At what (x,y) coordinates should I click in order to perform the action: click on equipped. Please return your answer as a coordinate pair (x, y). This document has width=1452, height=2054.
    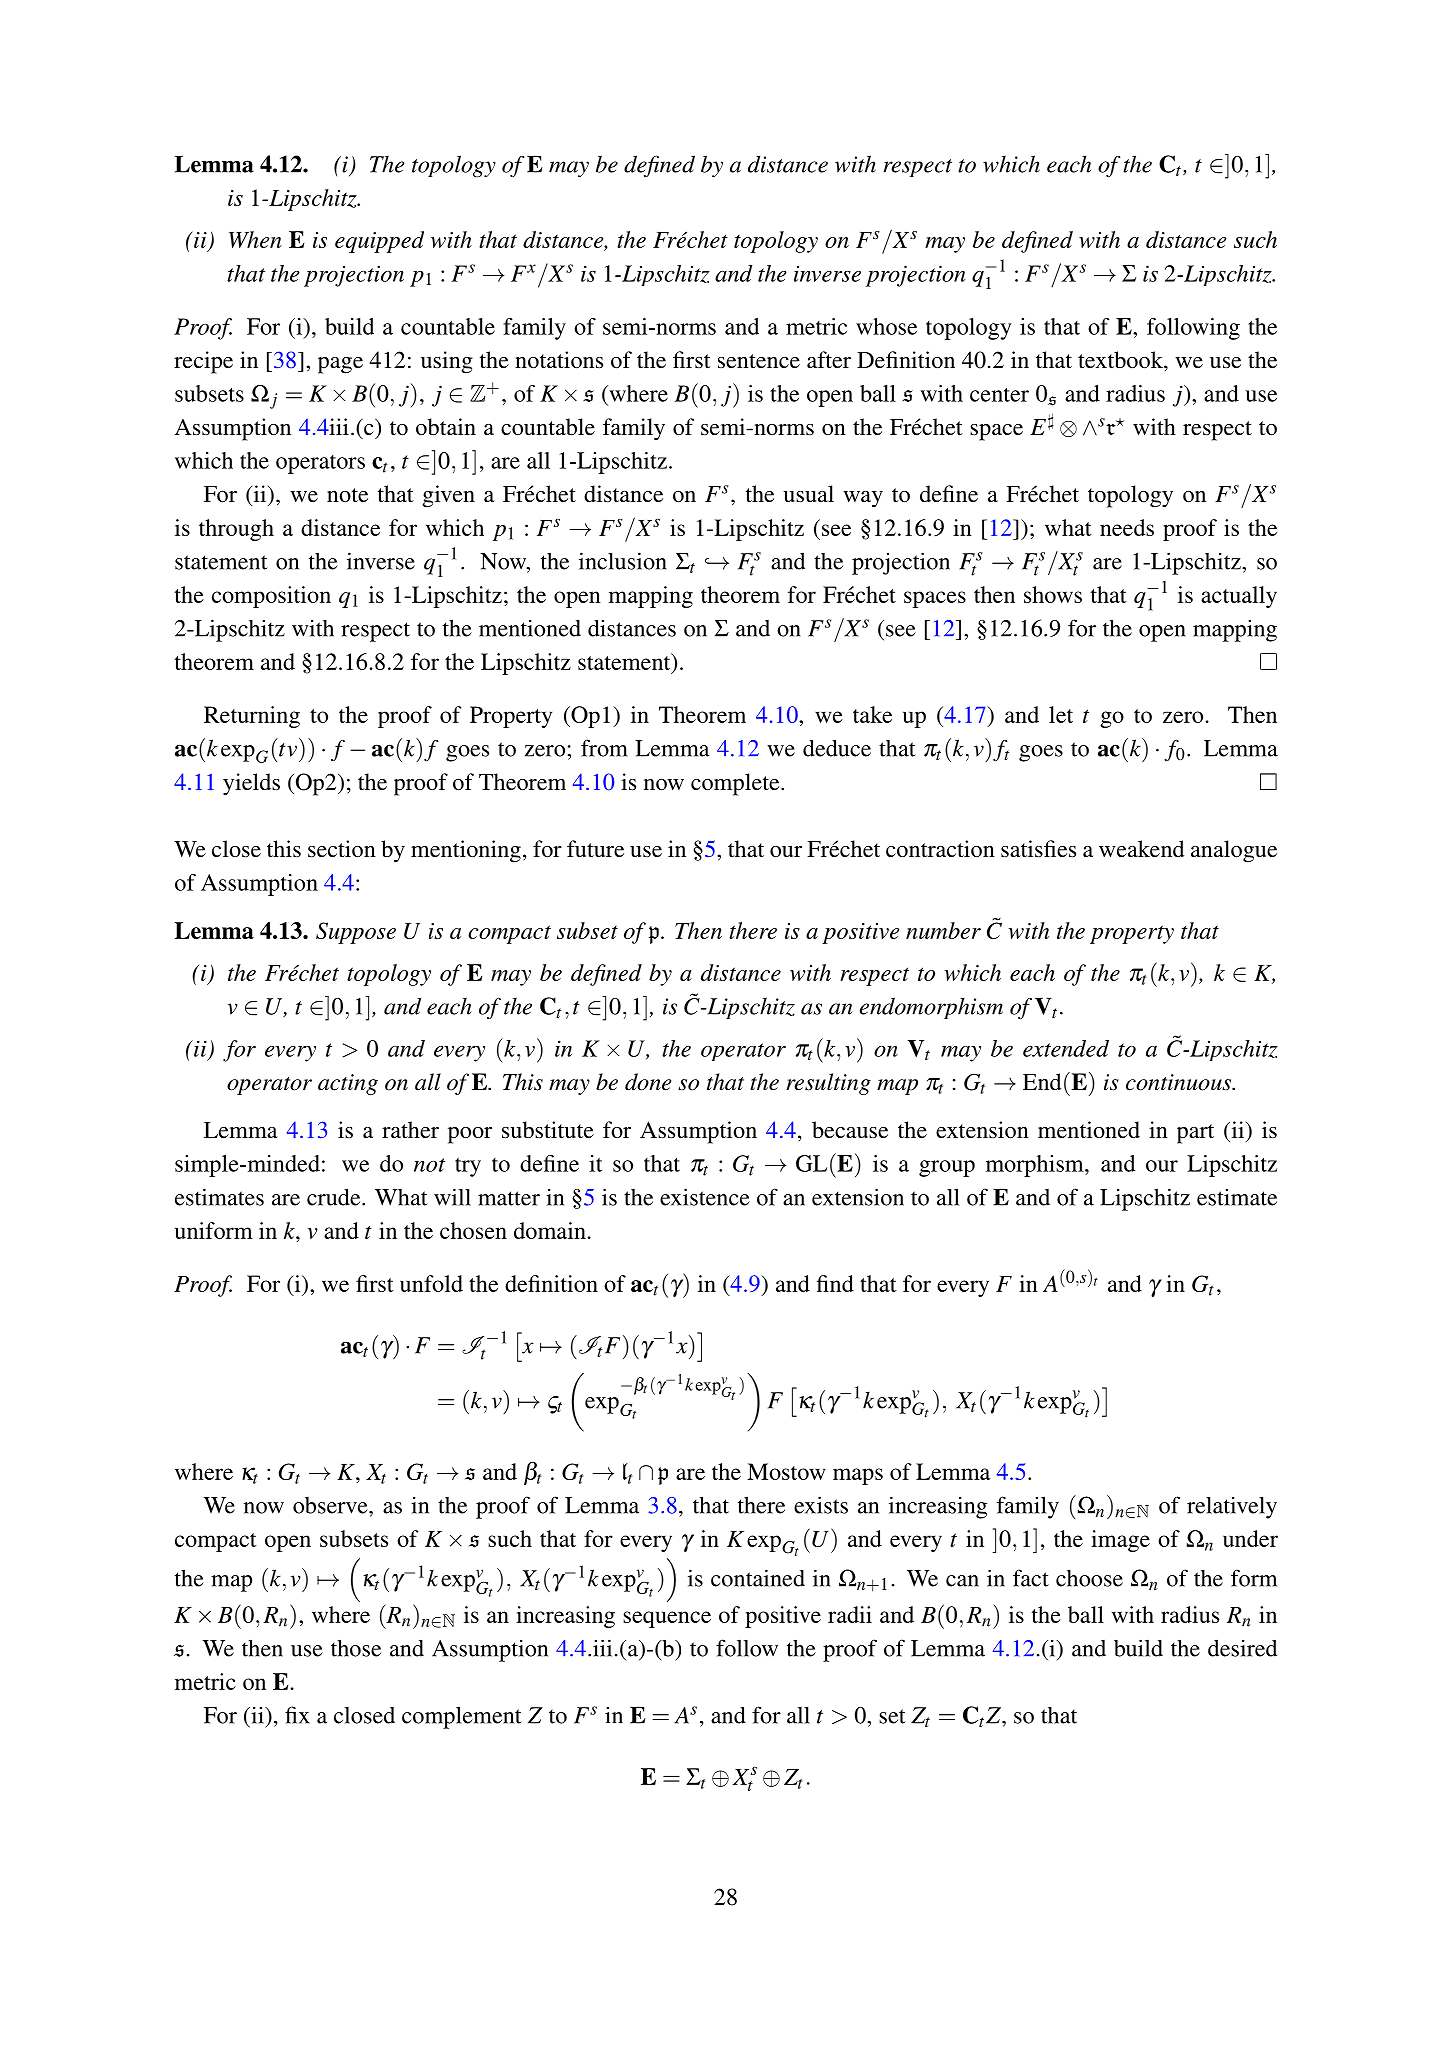
    Looking at the image, I should click on (379, 242).
